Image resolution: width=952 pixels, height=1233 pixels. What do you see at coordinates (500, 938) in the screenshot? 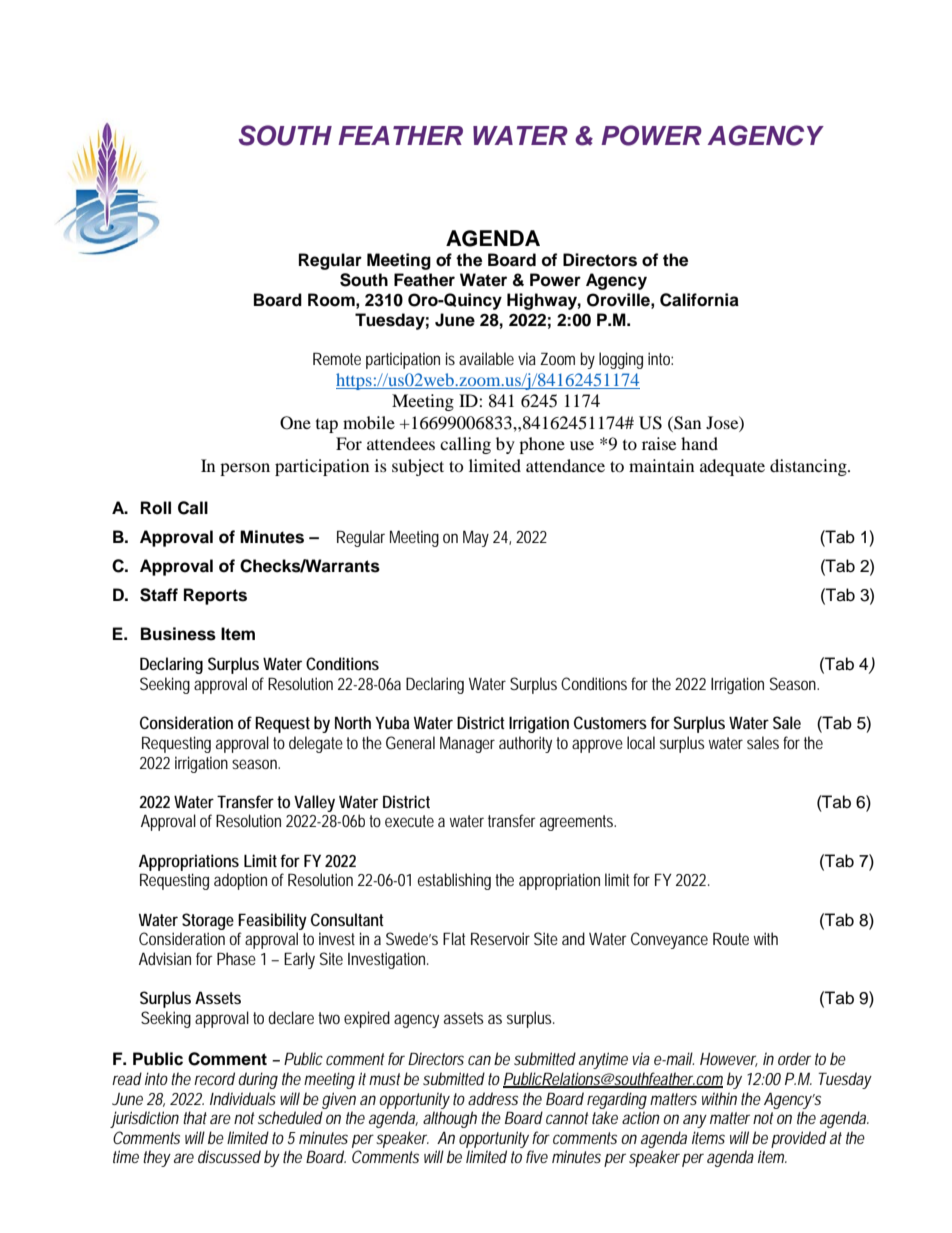
I see `Reservoir` at bounding box center [500, 938].
